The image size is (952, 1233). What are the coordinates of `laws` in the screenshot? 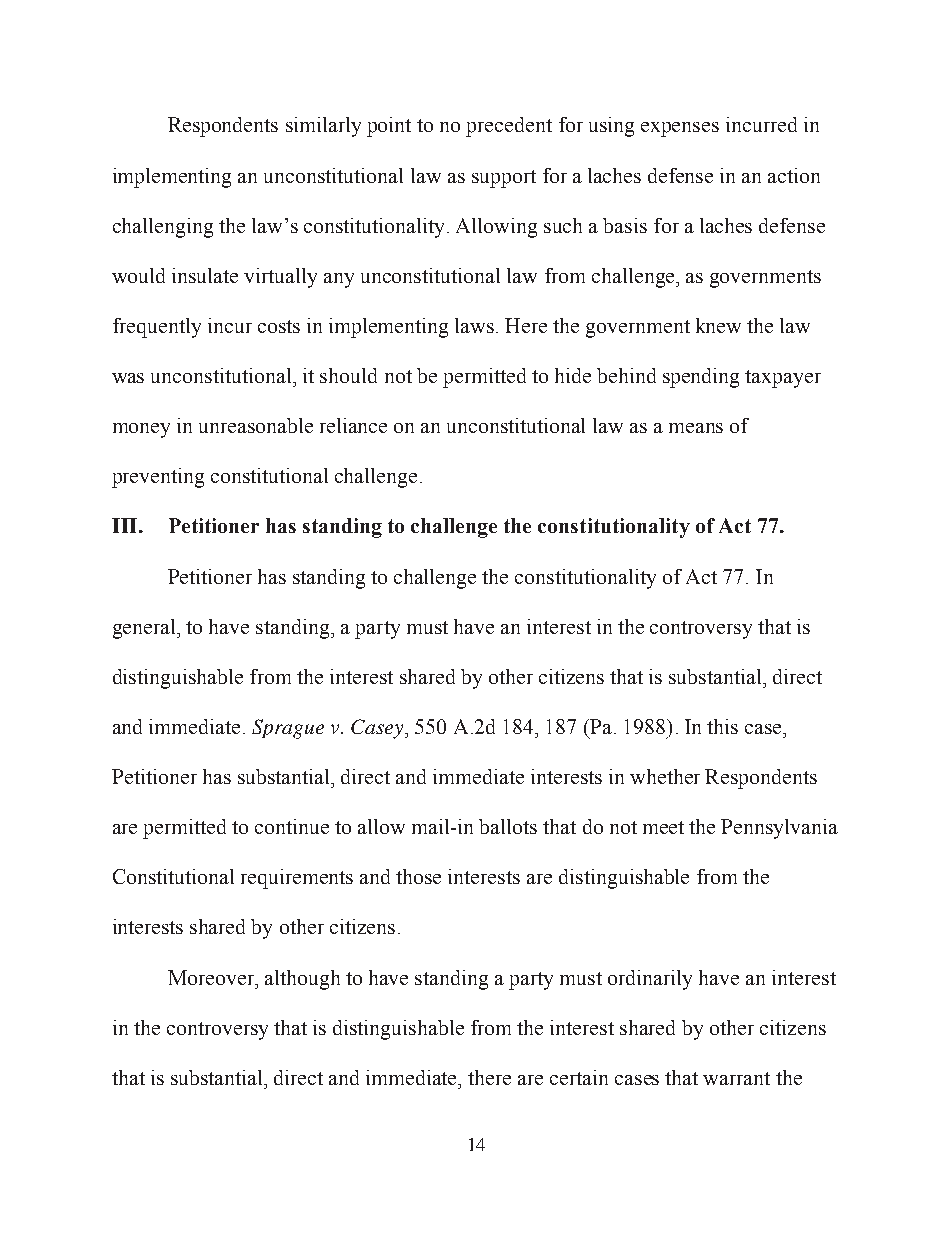 It's located at (476, 325).
